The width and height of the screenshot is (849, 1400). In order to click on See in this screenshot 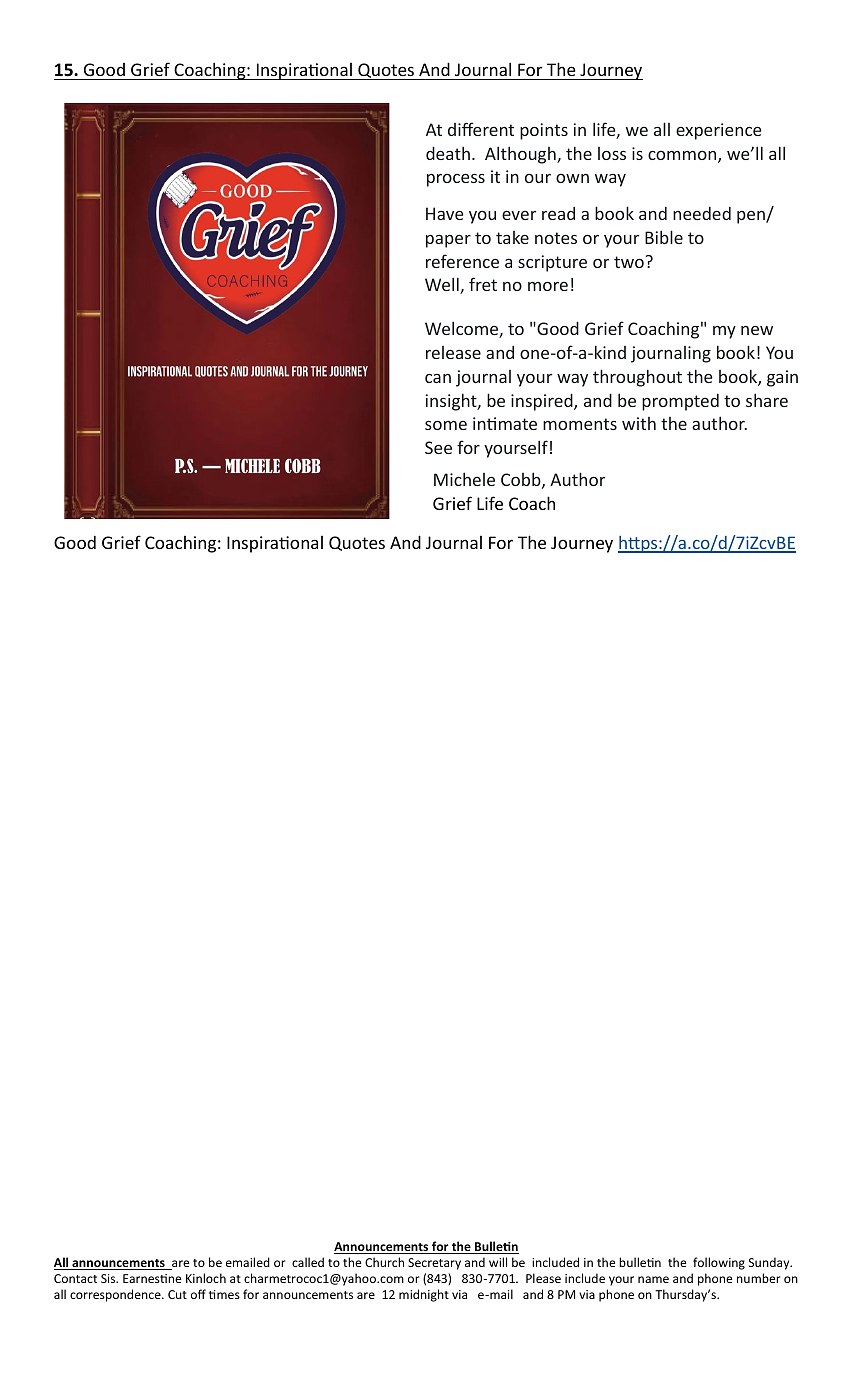, I will do `click(438, 447)`.
